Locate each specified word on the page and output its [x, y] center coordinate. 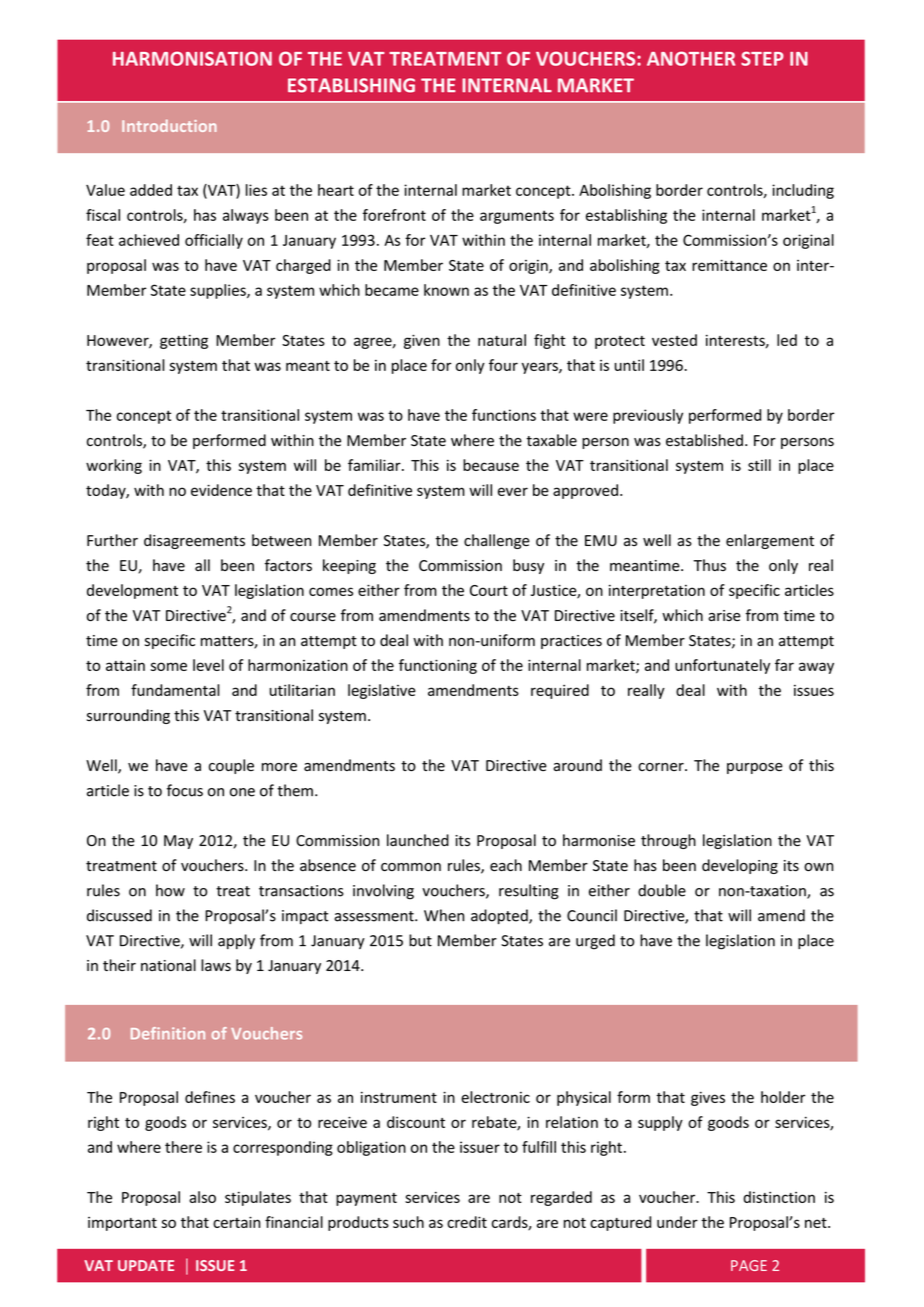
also [202, 1197]
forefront [394, 215]
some [169, 666]
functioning [438, 666]
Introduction [169, 125]
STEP [762, 58]
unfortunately [722, 666]
